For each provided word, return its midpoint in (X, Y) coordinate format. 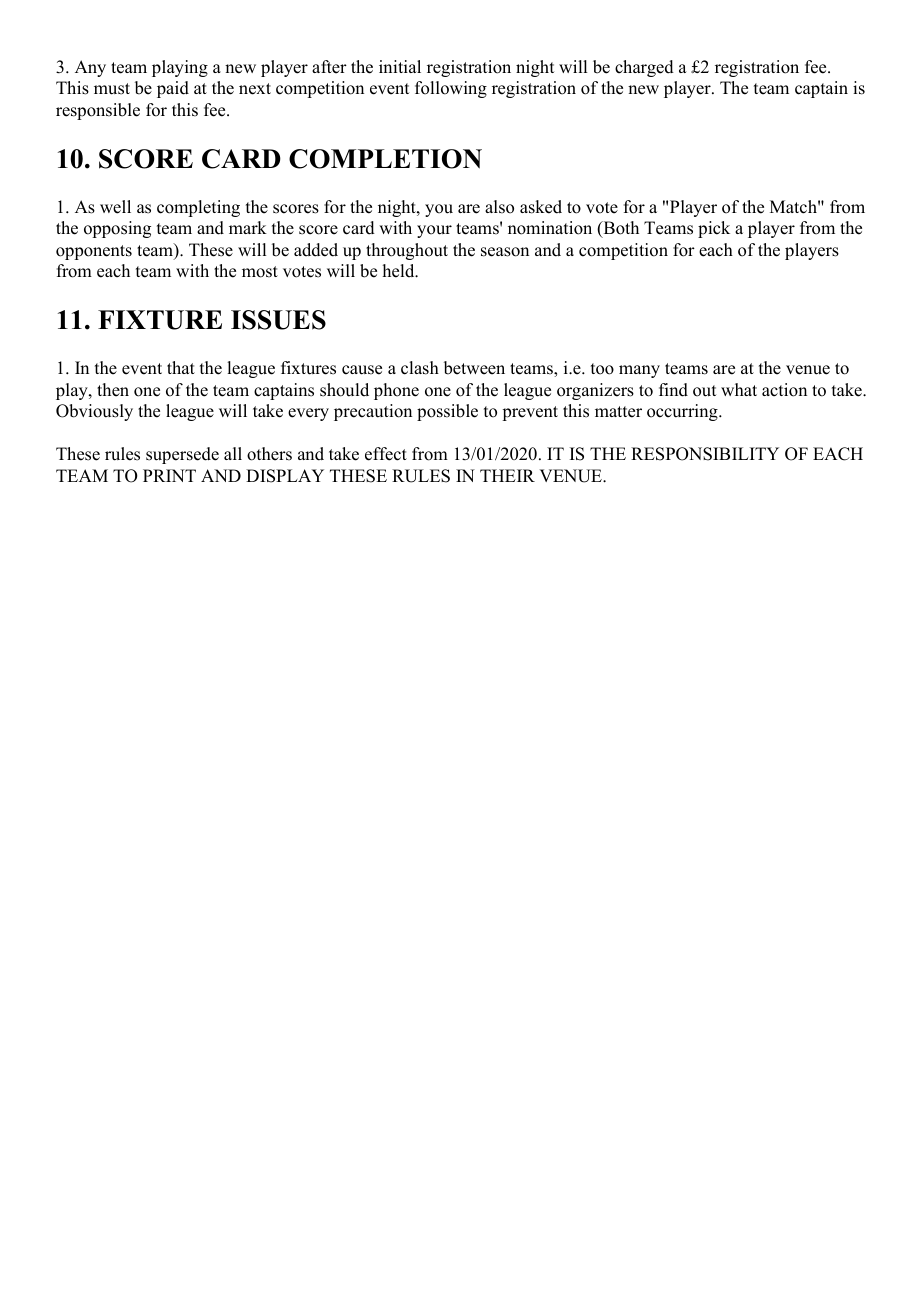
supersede (182, 455)
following (451, 89)
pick (714, 229)
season (505, 252)
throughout (407, 251)
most (260, 272)
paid (173, 89)
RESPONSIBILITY (705, 454)
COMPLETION (385, 159)
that (181, 367)
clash (420, 368)
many (639, 371)
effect (386, 454)
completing (198, 208)
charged (644, 68)
